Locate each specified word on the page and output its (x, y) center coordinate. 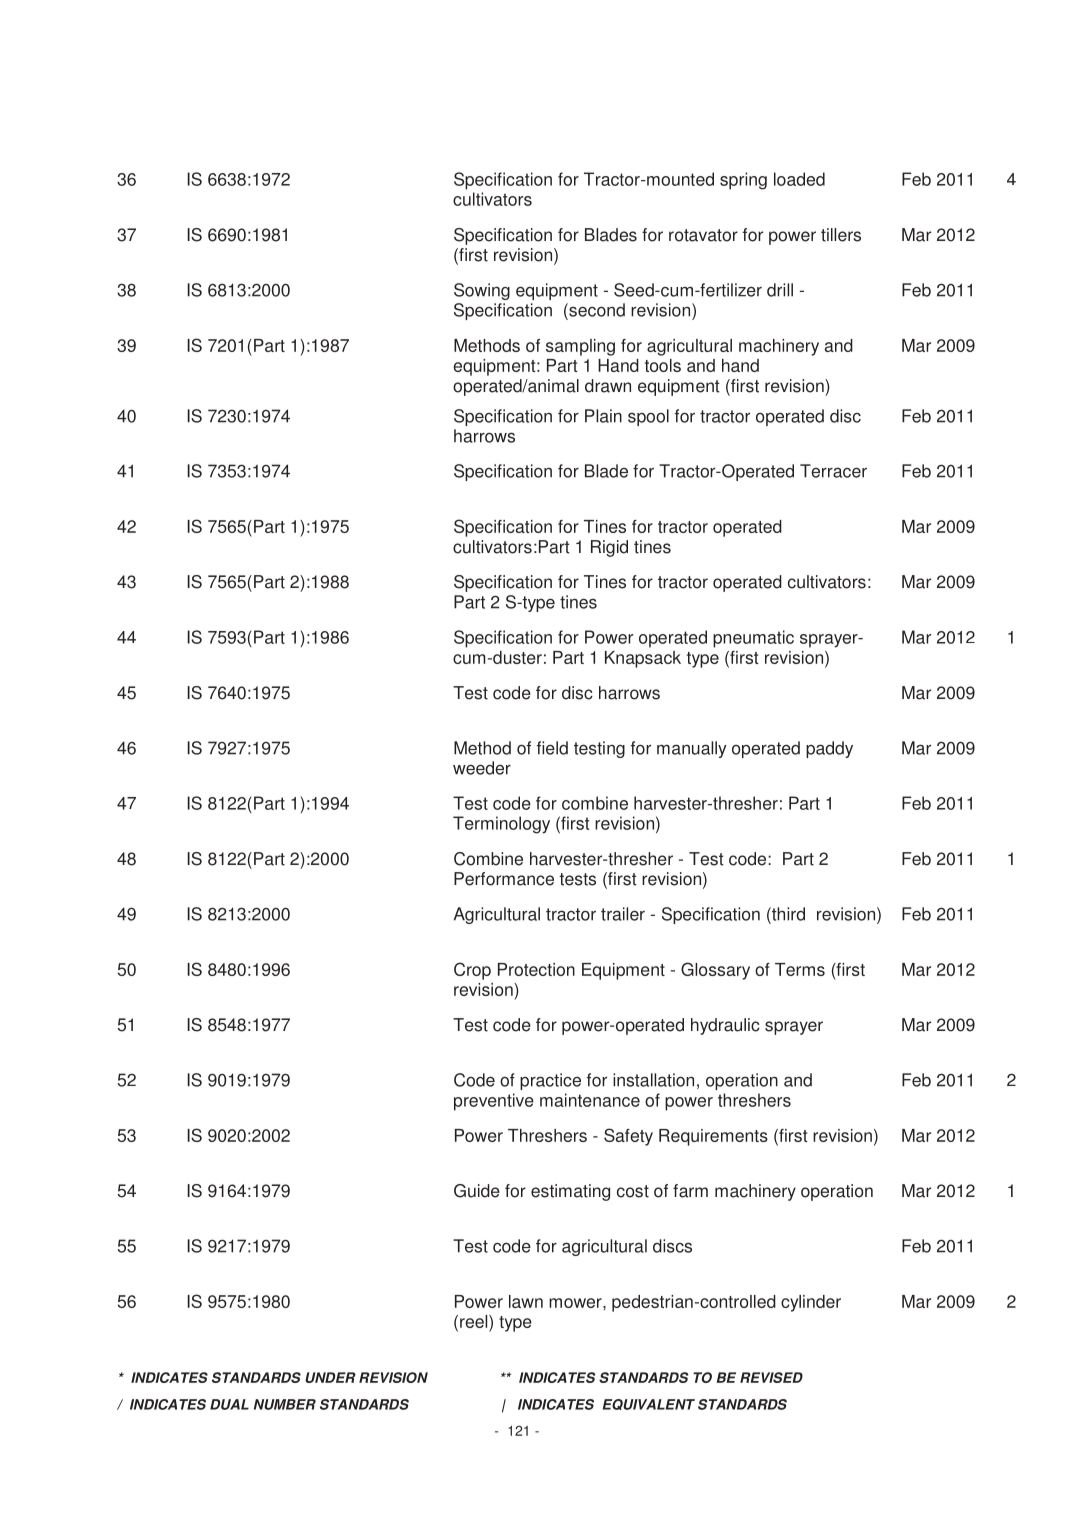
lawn (526, 1301)
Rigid (609, 548)
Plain (603, 416)
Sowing (482, 291)
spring (743, 181)
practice (550, 1081)
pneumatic (753, 639)
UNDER (330, 1377)
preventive (494, 1102)
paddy (829, 749)
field (552, 748)
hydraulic (725, 1026)
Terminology (501, 825)
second (596, 310)
